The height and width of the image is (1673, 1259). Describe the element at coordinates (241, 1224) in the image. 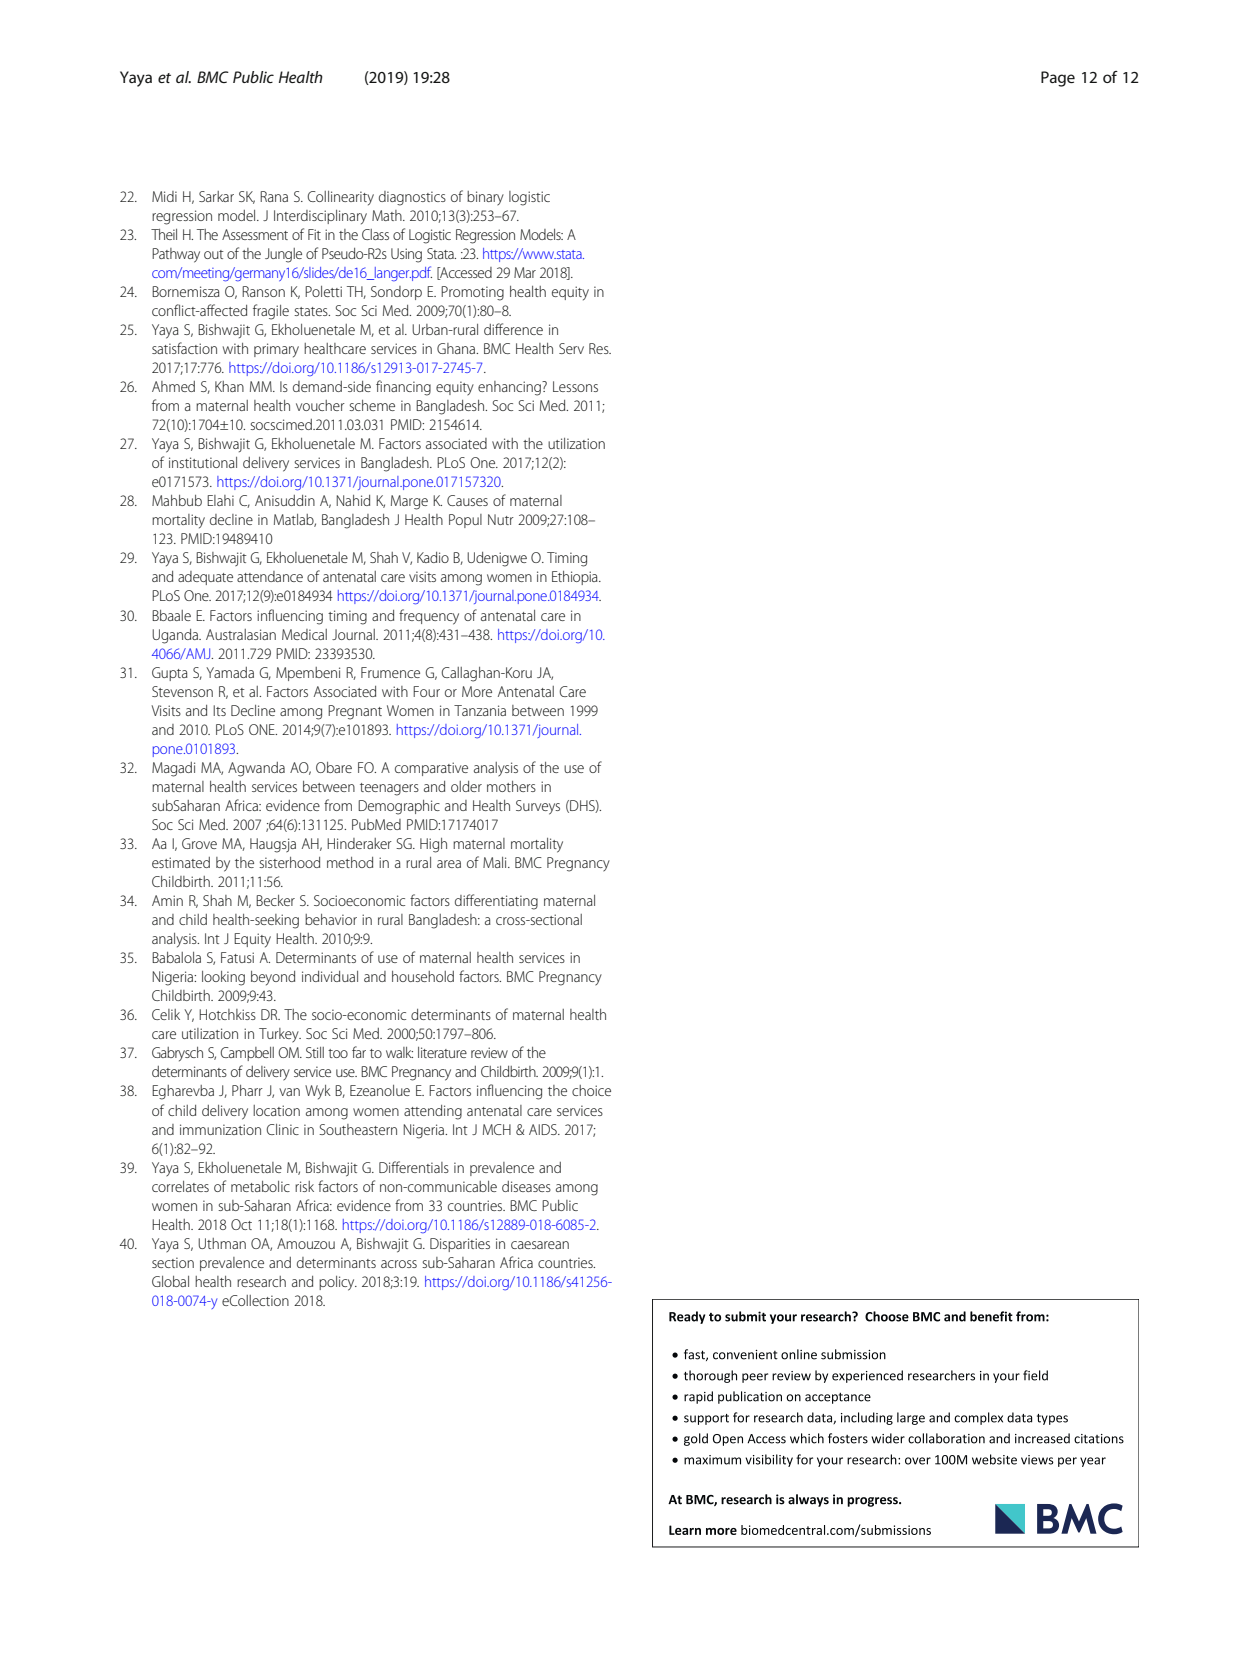

I see `Oct` at that location.
